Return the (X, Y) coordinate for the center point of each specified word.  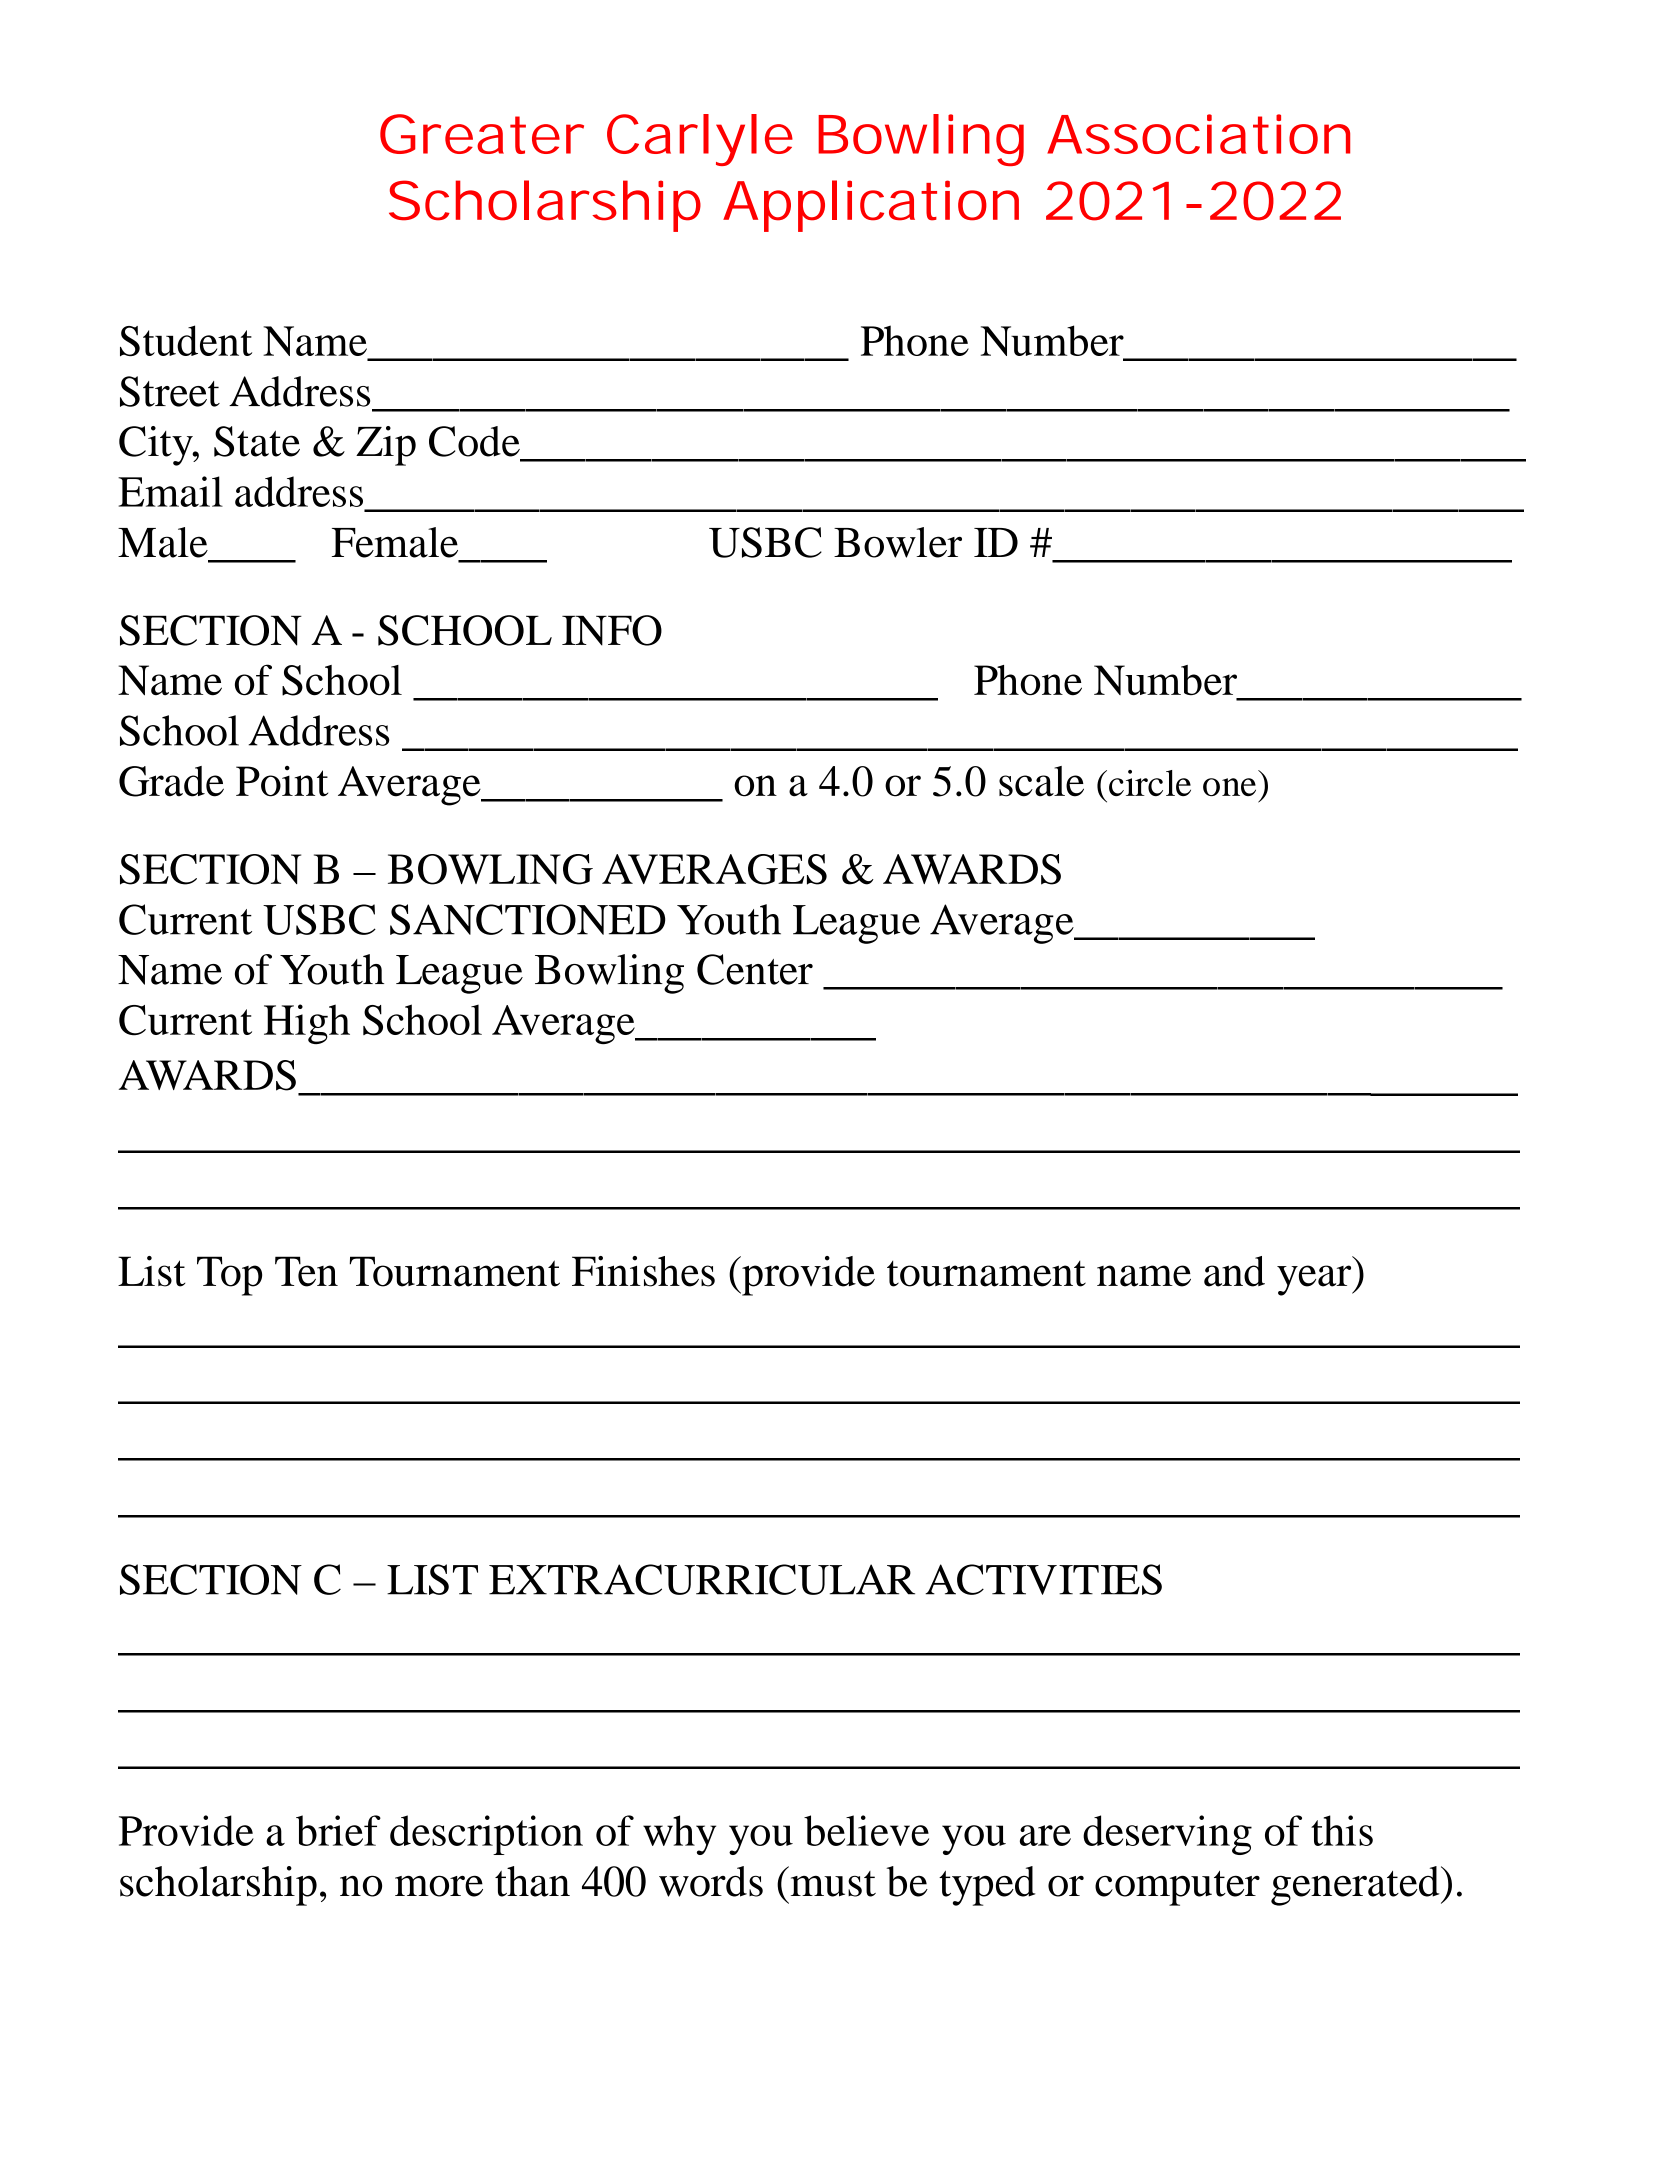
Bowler (898, 542)
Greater (482, 134)
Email (170, 491)
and (1234, 1271)
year (1315, 1280)
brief (338, 1830)
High (307, 1024)
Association (1198, 134)
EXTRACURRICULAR (702, 1579)
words (711, 1881)
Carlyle (700, 140)
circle (1150, 783)
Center (755, 969)
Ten (306, 1271)
